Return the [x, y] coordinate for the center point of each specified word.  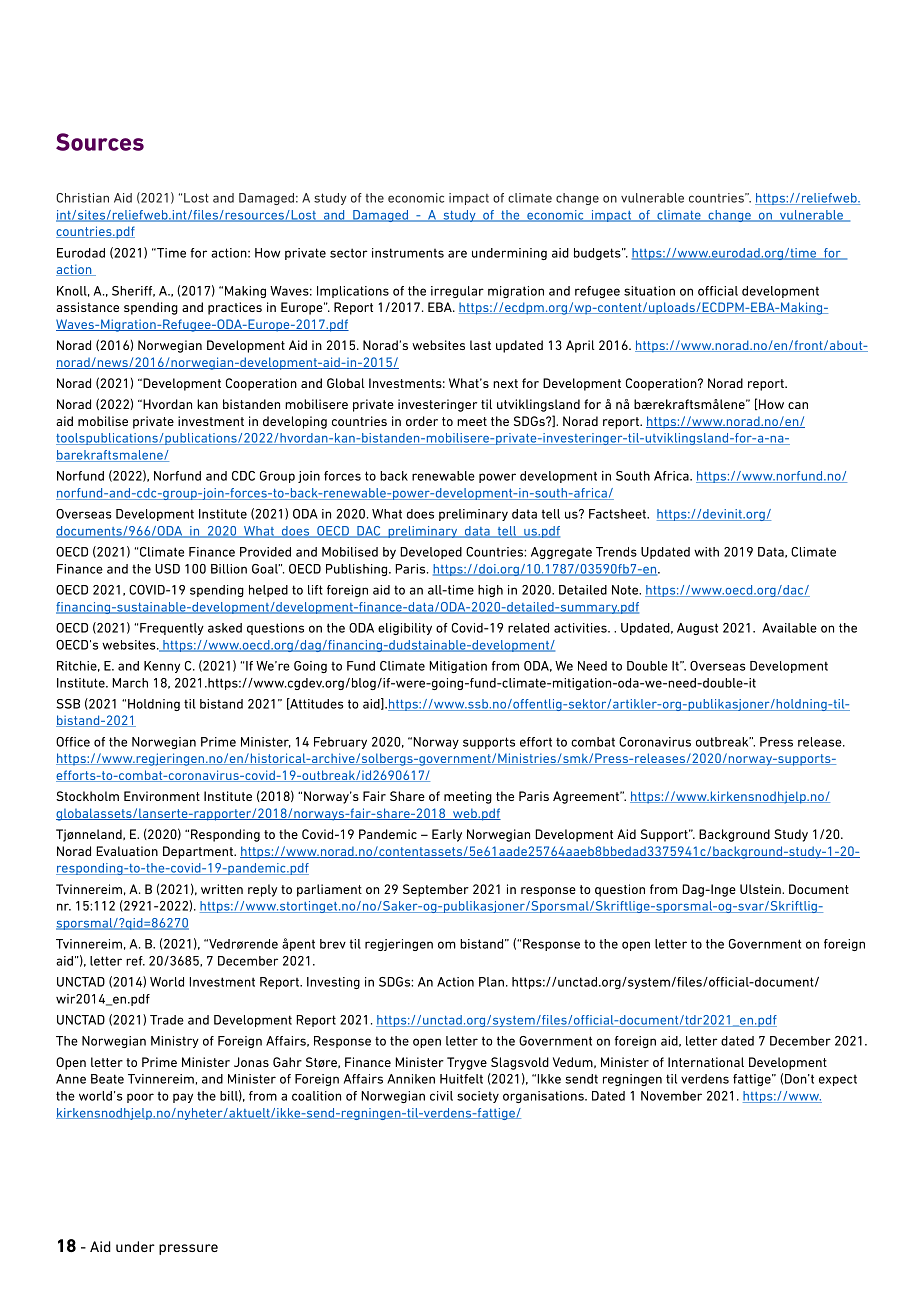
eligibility [405, 629]
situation [649, 291]
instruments [408, 253]
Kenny [162, 667]
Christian [82, 198]
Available [789, 628]
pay [183, 1098]
